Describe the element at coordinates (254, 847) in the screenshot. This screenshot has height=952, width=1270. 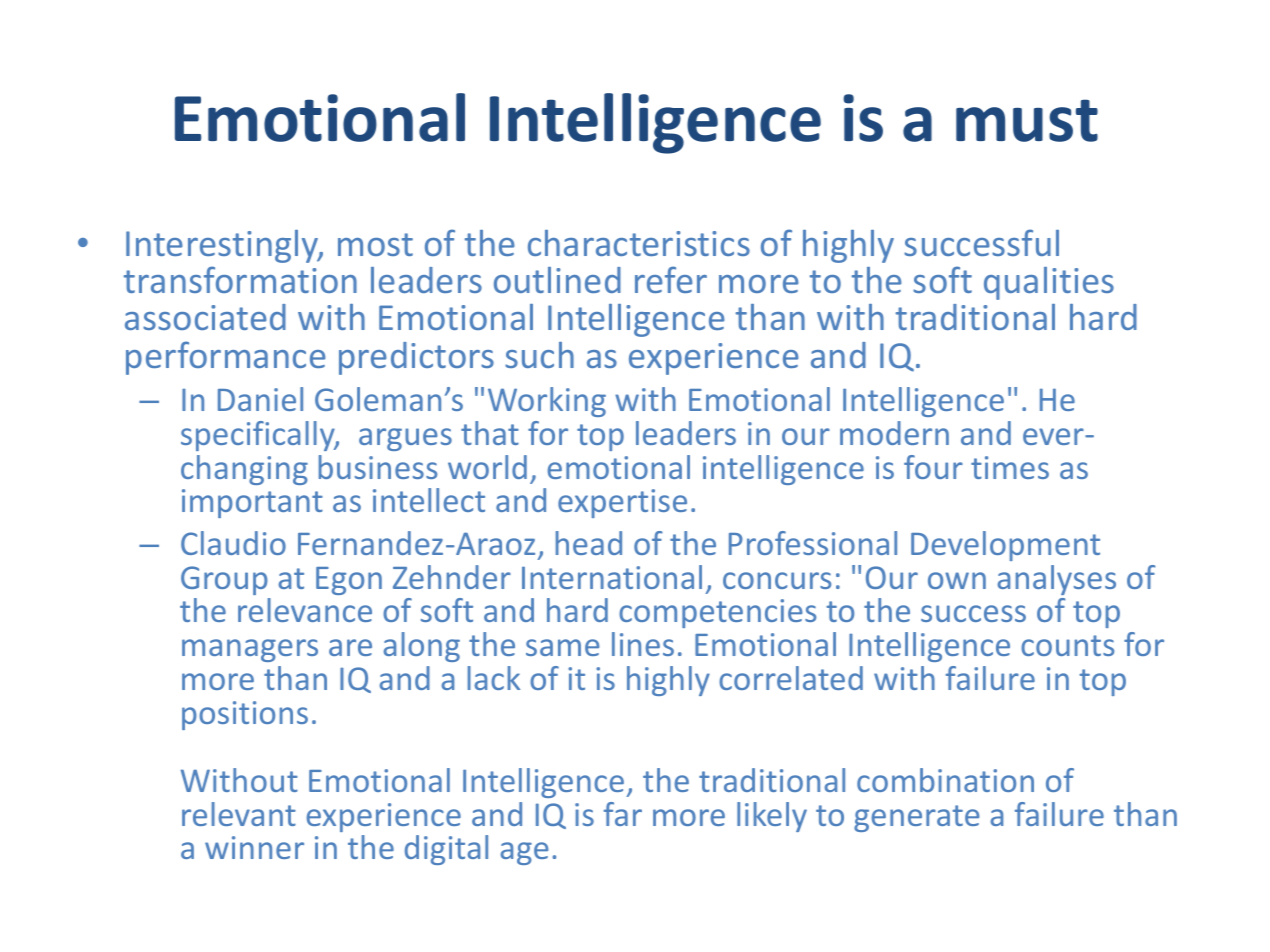
I see `winner` at that location.
